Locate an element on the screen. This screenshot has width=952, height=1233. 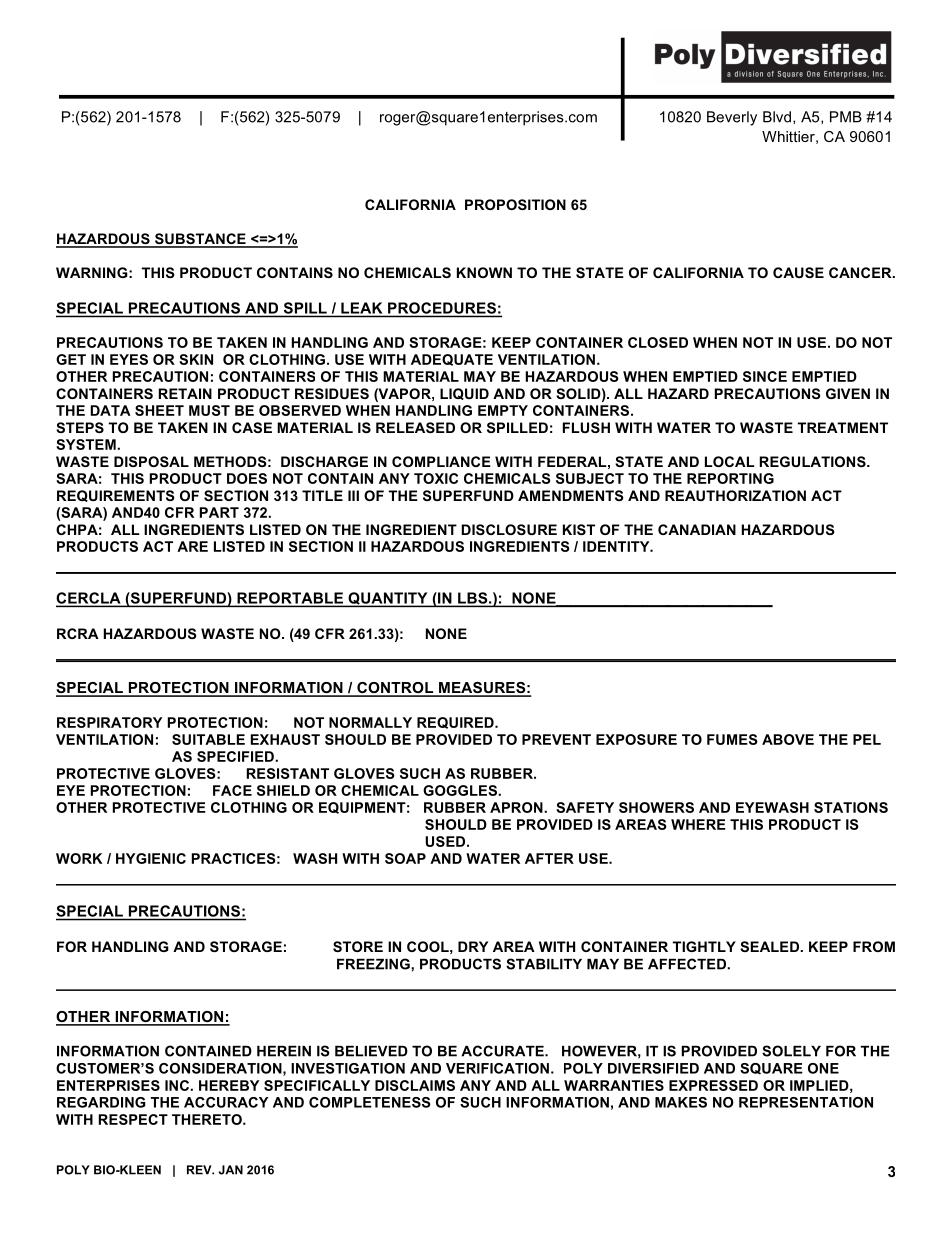
USED is located at coordinates (445, 841).
